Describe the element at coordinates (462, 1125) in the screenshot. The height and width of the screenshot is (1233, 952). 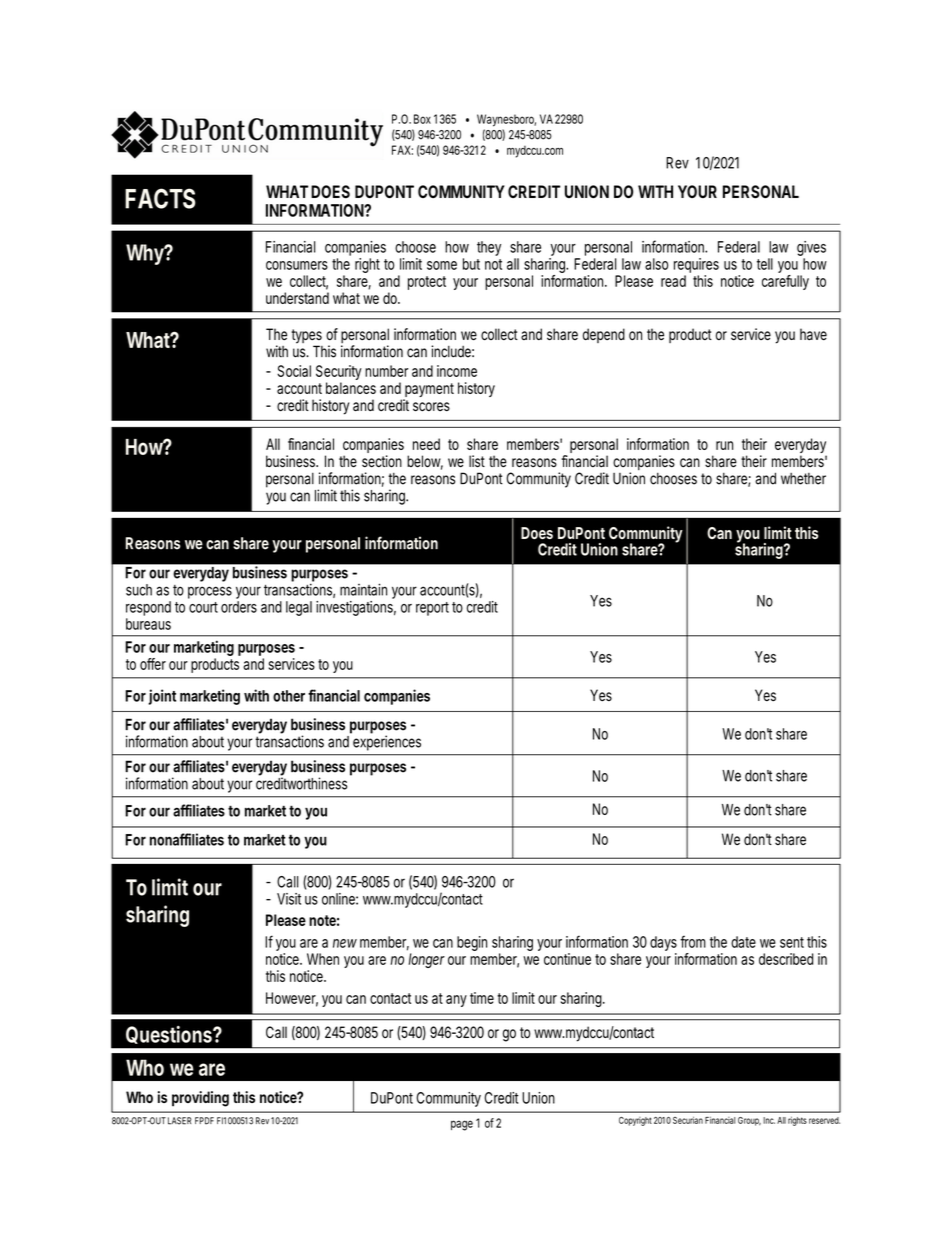
I see `page` at that location.
